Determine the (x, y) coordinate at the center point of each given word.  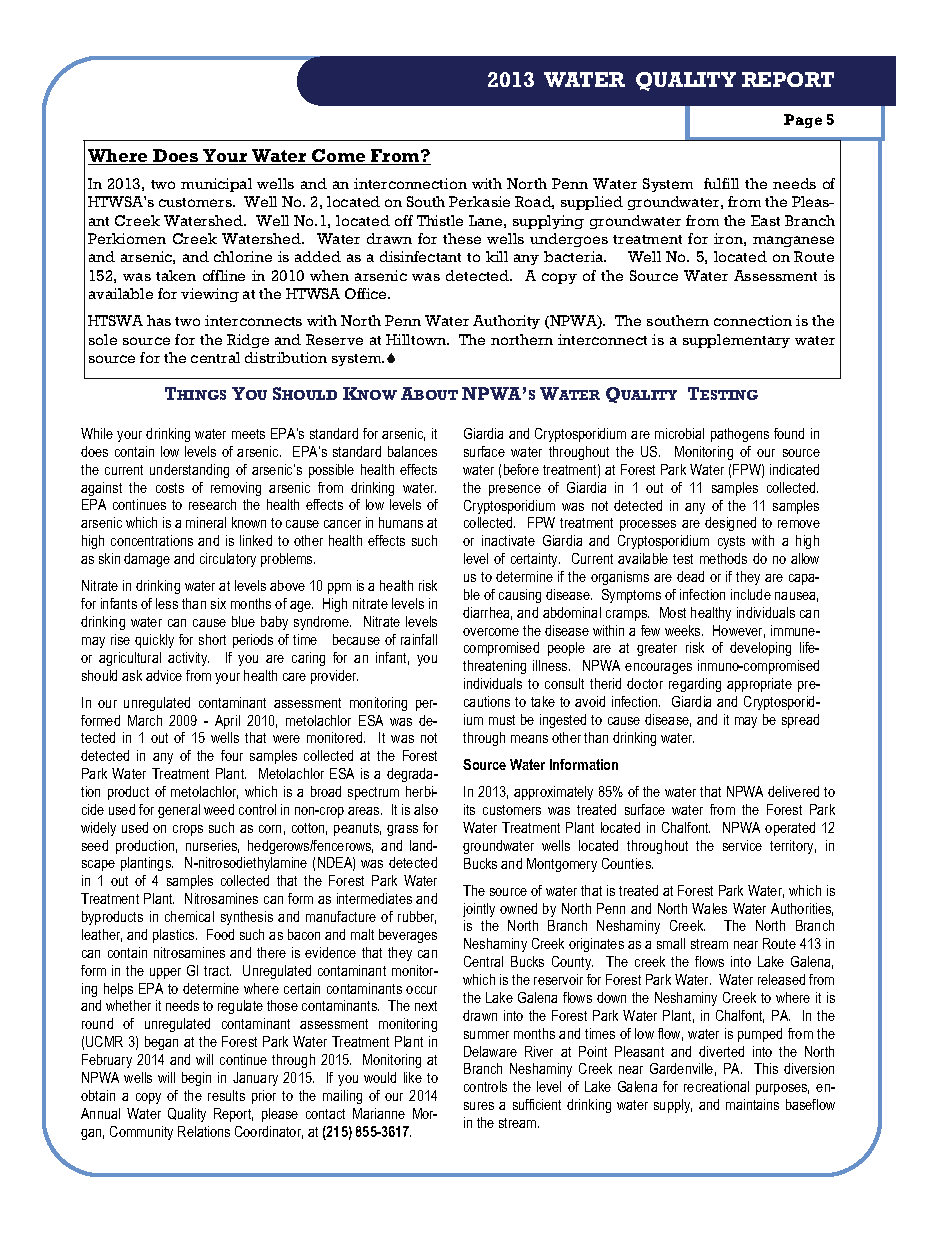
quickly (154, 641)
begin (196, 1079)
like (413, 1077)
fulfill (721, 183)
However (739, 631)
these (462, 238)
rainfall (419, 639)
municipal (216, 185)
